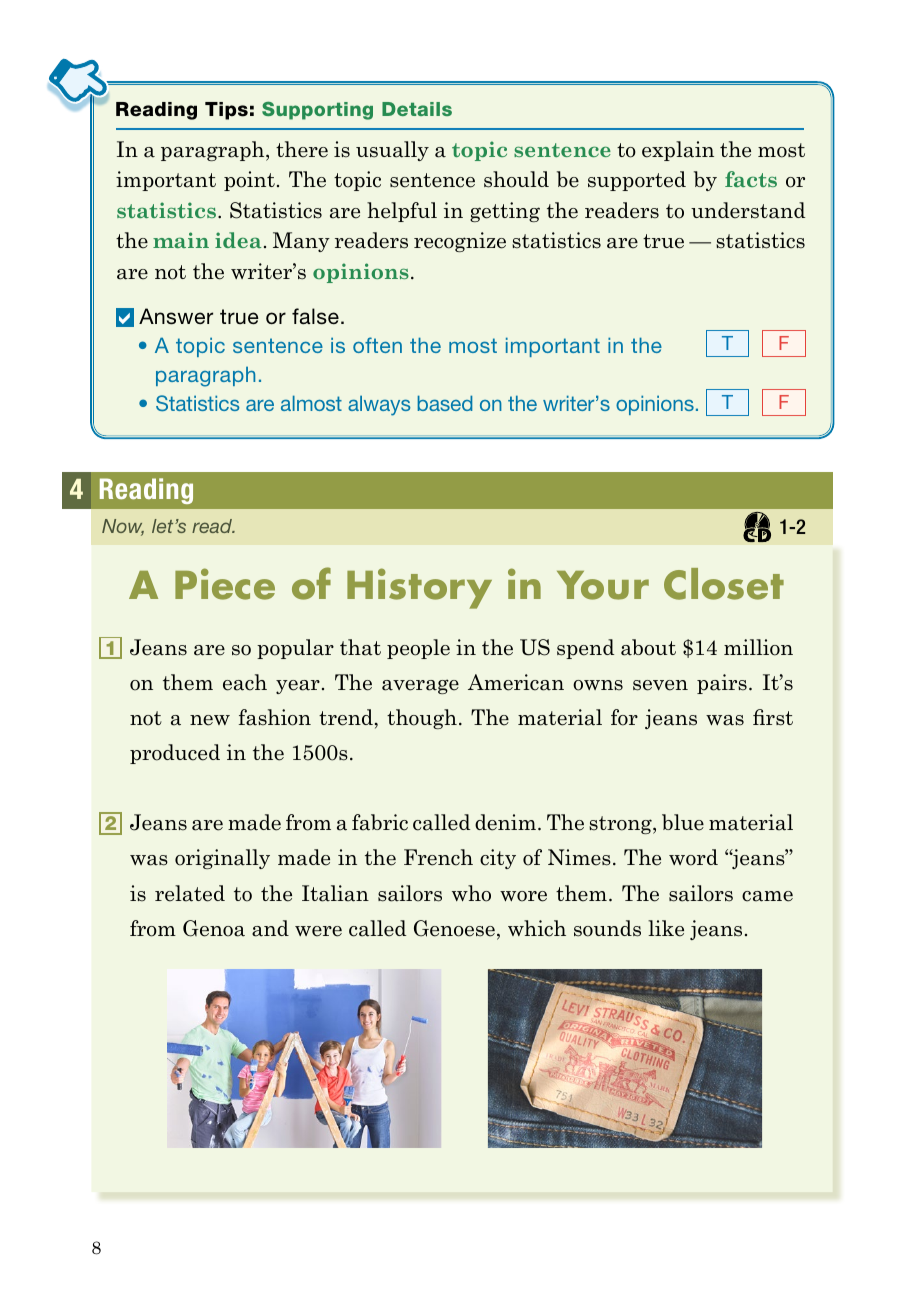 This screenshot has height=1305, width=924. I want to click on Now, so click(123, 527).
